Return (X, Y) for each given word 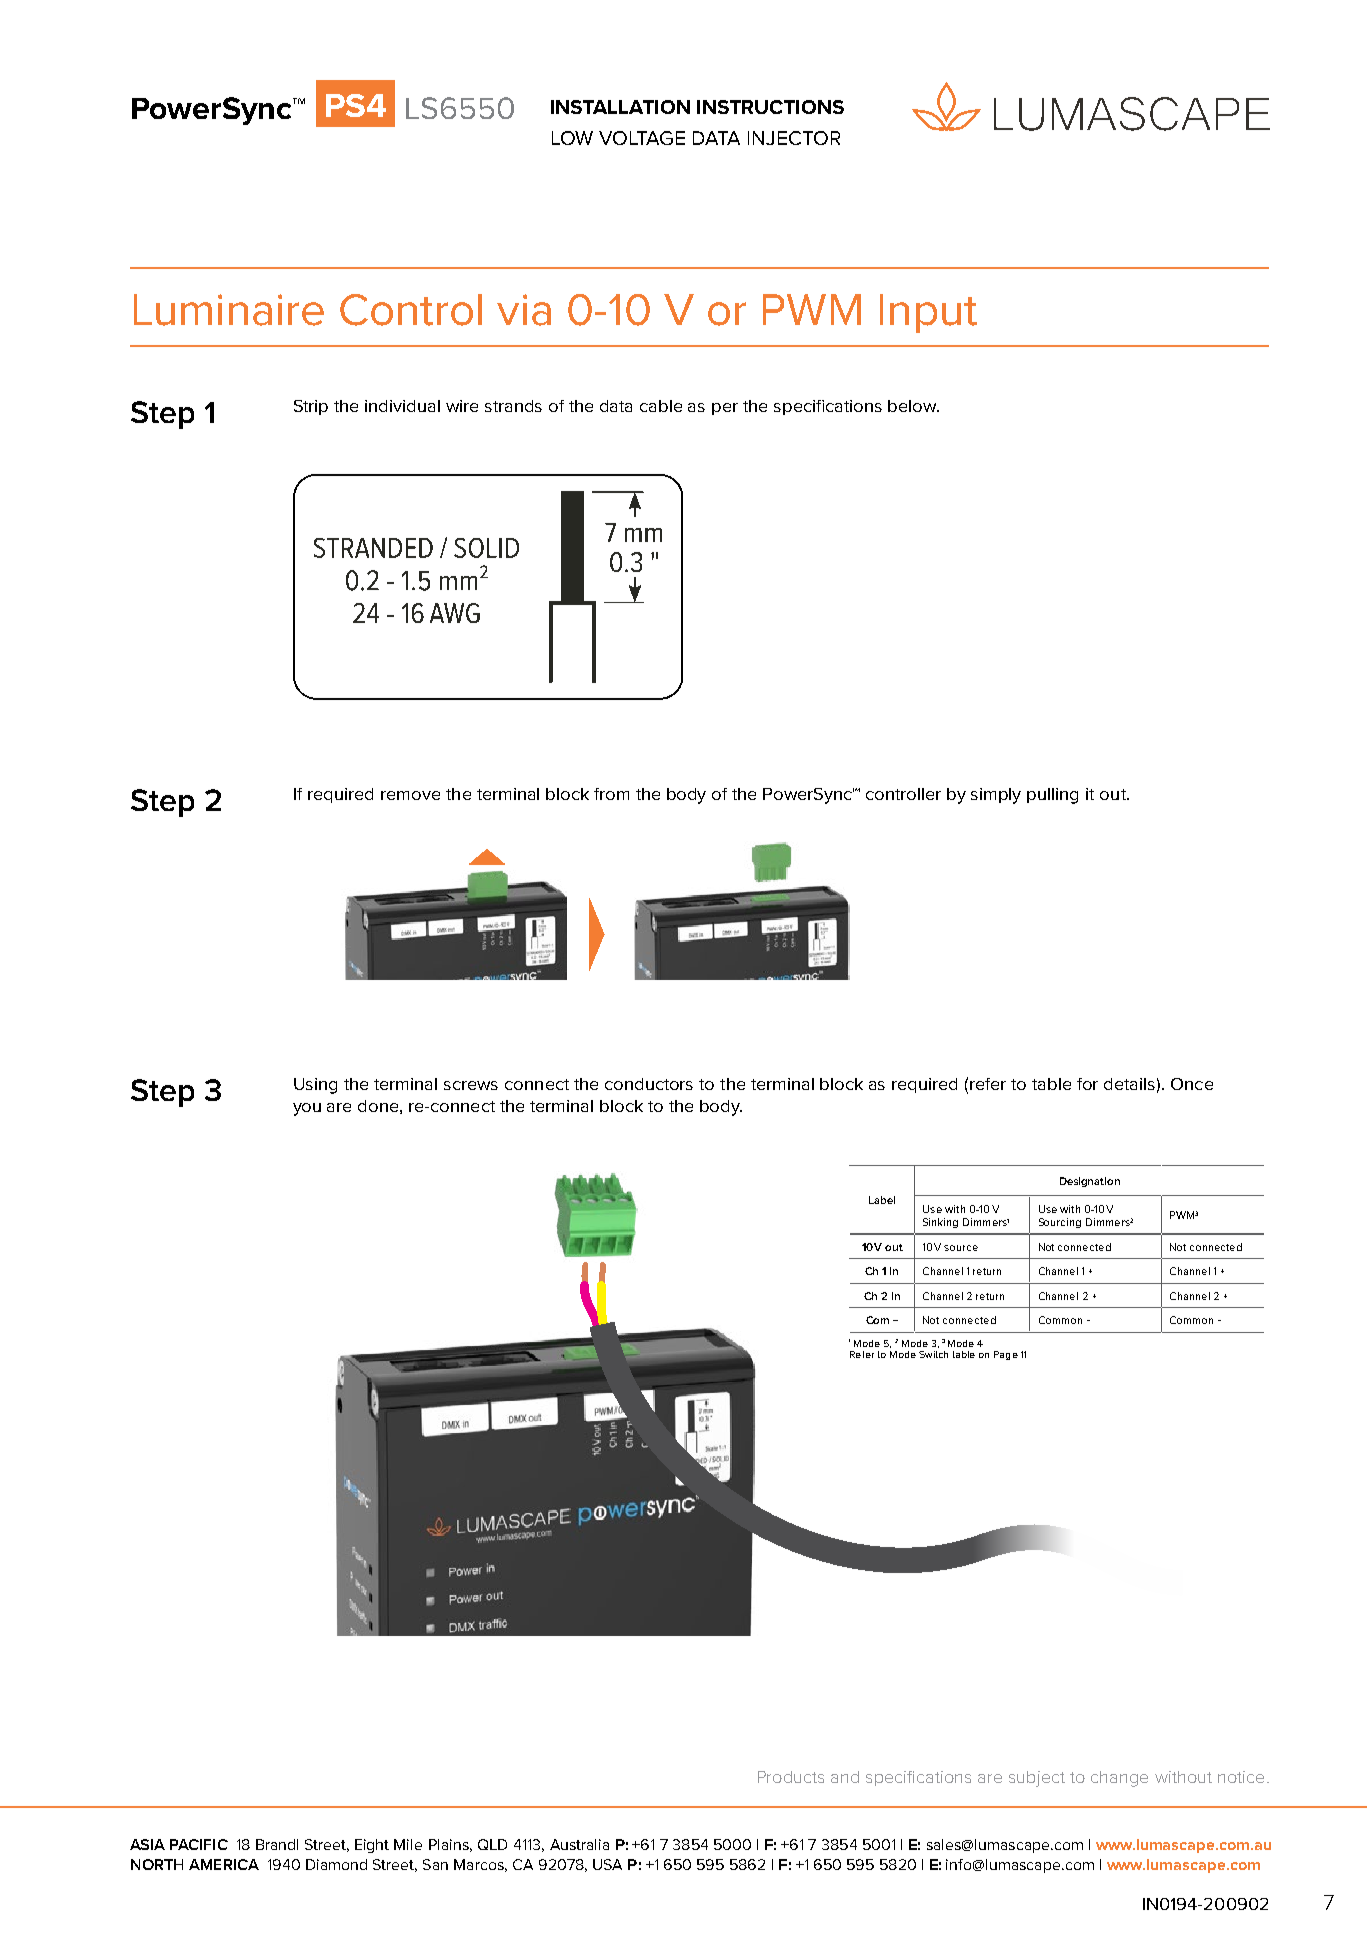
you (307, 1109)
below (913, 406)
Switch (933, 1354)
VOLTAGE (642, 138)
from (611, 794)
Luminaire (229, 310)
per (725, 409)
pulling (1052, 796)
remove (410, 795)
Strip (311, 407)
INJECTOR (794, 138)
